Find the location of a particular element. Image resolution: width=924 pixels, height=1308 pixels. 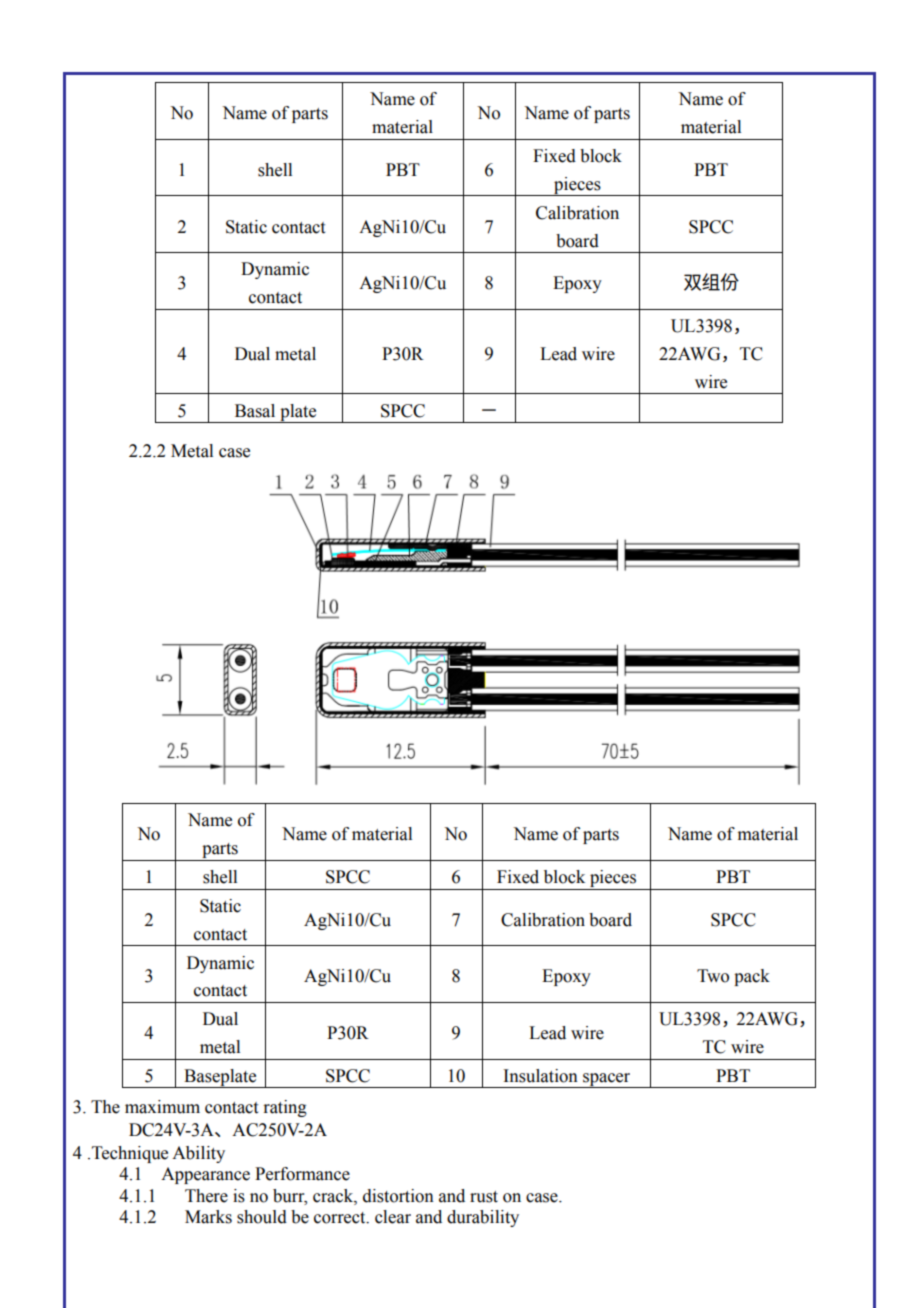

maximum is located at coordinates (162, 1107).
